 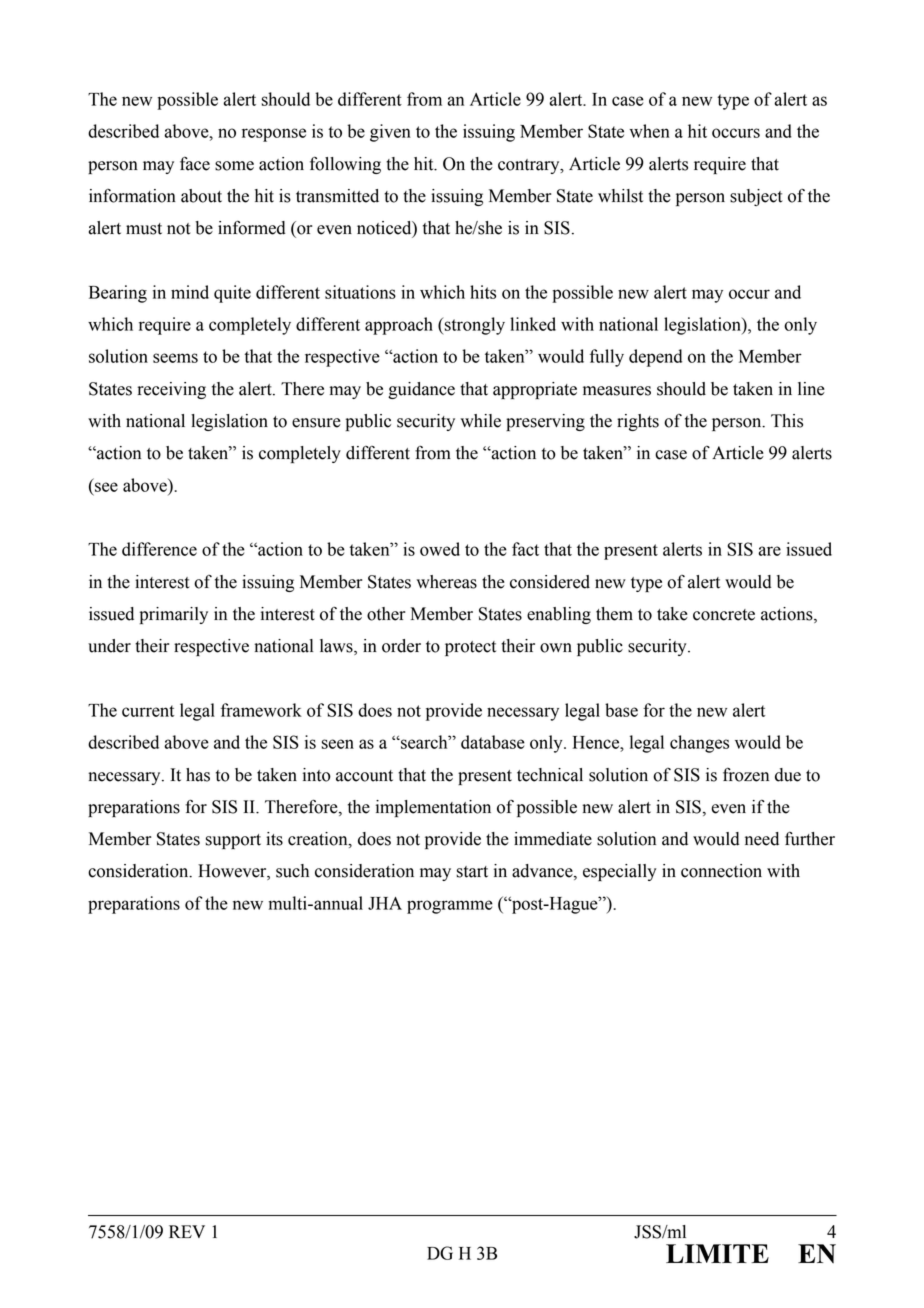 What do you see at coordinates (195, 163) in the document?
I see `face` at bounding box center [195, 163].
